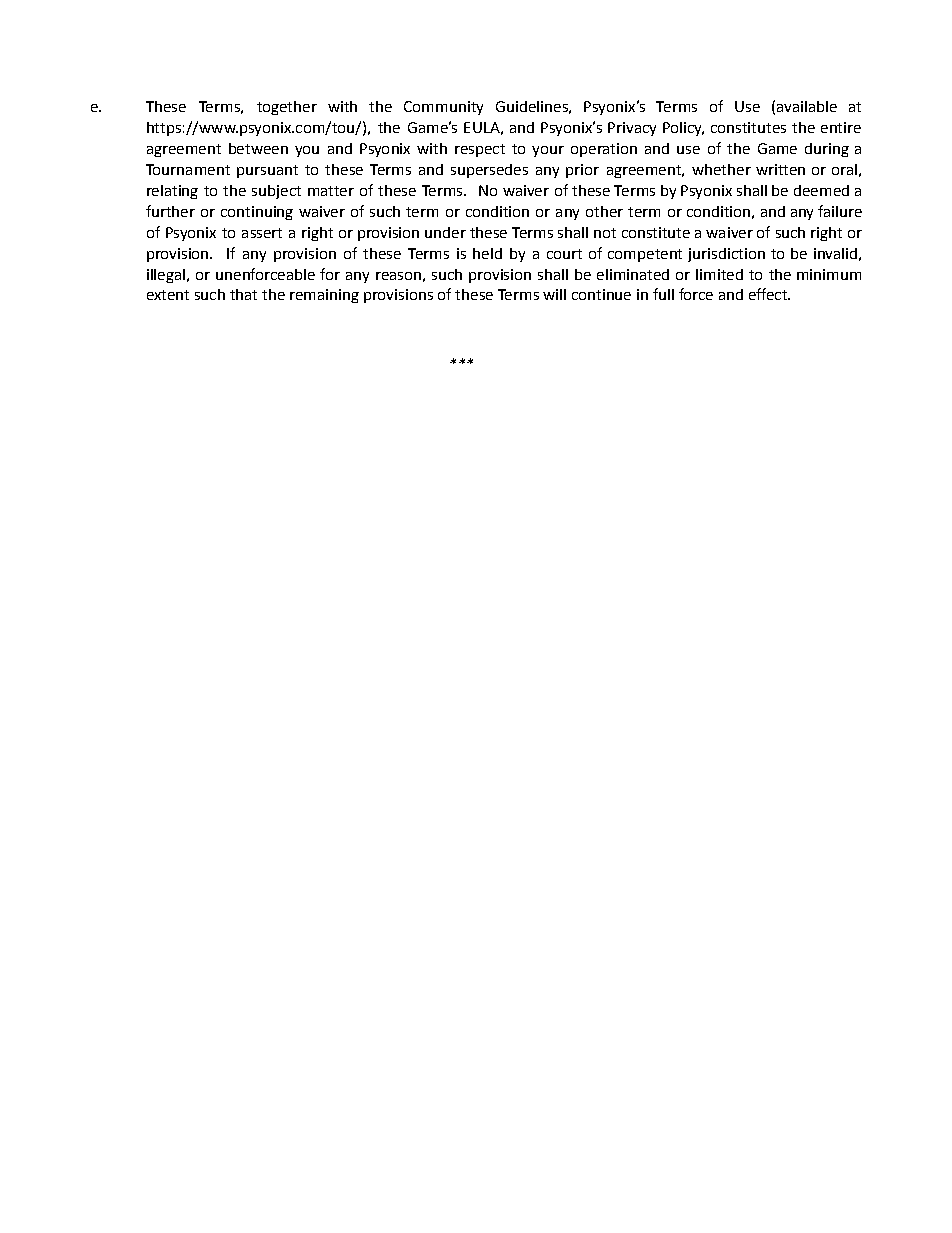  Describe the element at coordinates (258, 148) in the image. I see `between` at that location.
